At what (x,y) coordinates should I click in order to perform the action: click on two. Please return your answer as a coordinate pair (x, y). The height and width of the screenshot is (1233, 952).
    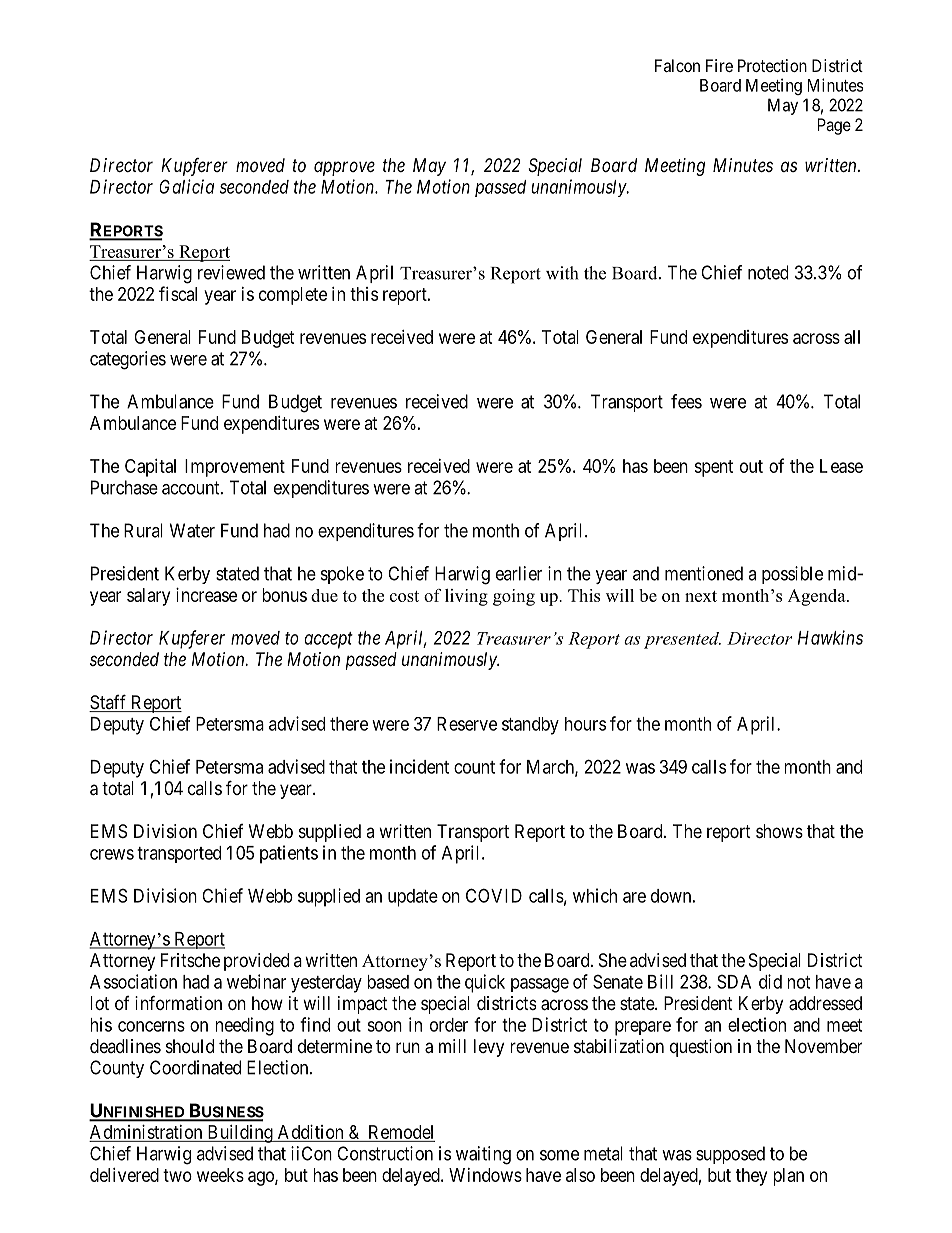
    Looking at the image, I should click on (177, 1175).
